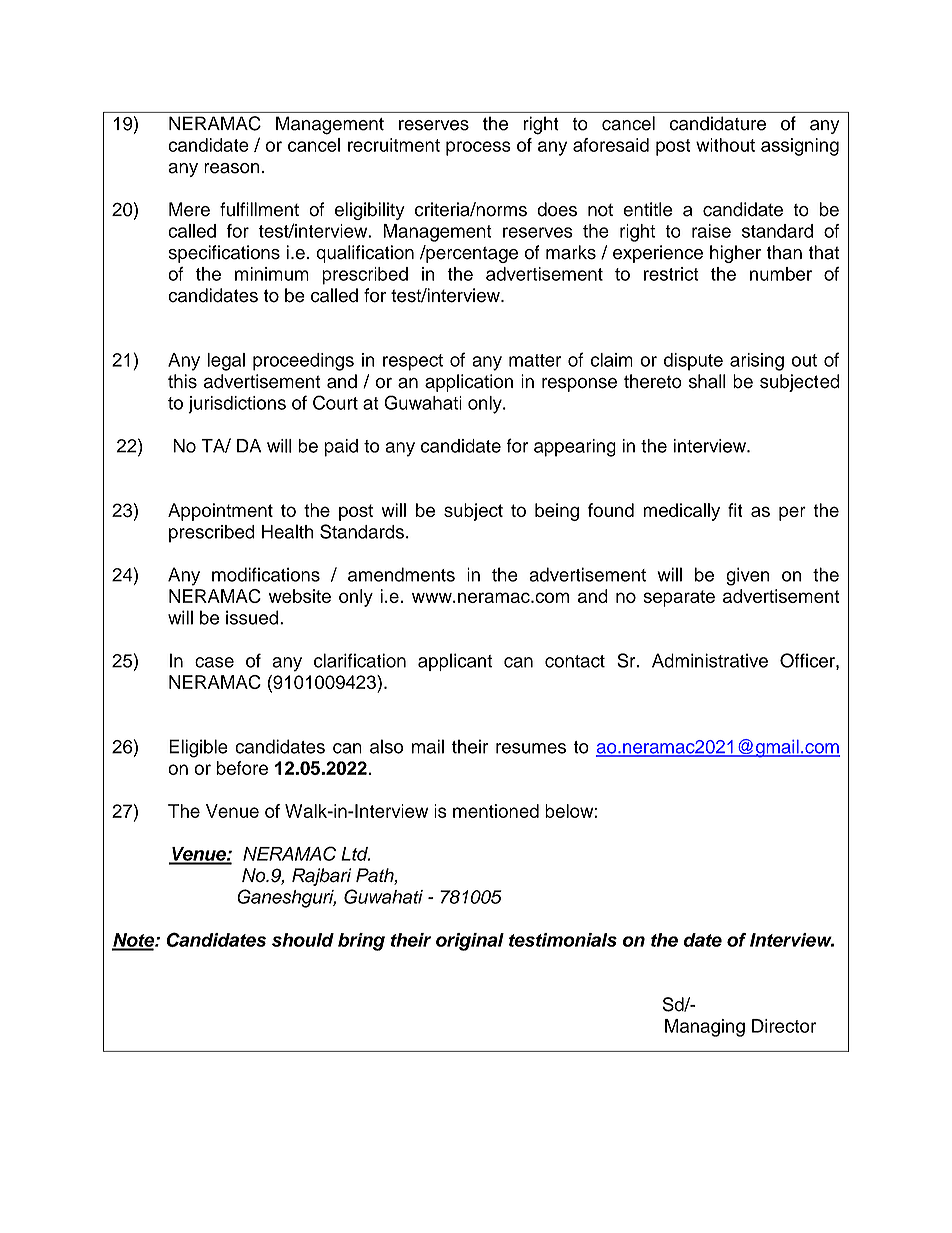 The width and height of the screenshot is (952, 1233). I want to click on Administrative, so click(710, 660).
